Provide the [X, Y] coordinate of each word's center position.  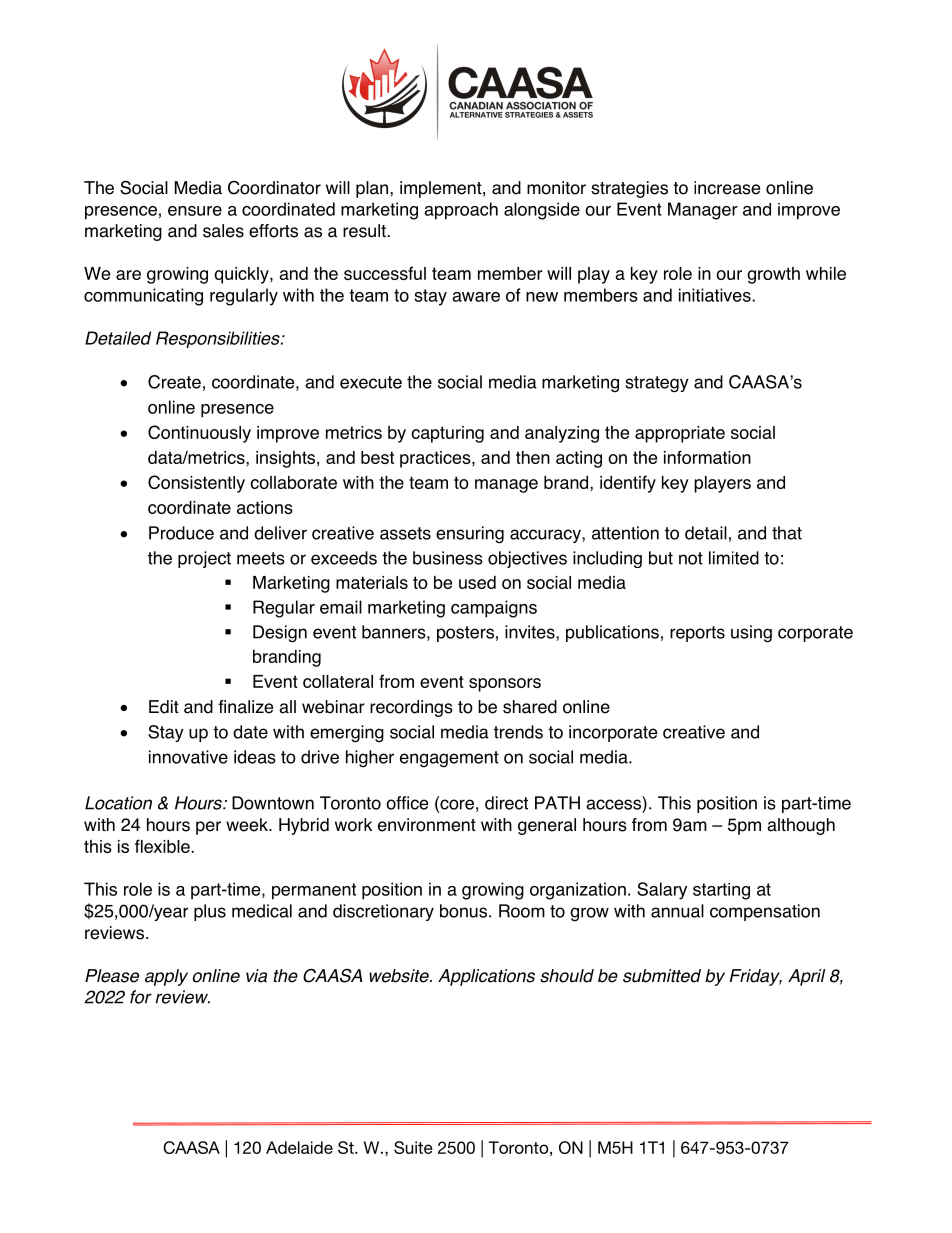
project [204, 559]
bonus [465, 911]
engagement [449, 759]
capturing [447, 434]
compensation [765, 912]
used [477, 582]
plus [210, 912]
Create [174, 382]
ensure [195, 211]
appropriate [680, 434]
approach [461, 211]
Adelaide [299, 1147]
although [801, 826]
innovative [188, 757]
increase [727, 188]
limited [734, 558]
